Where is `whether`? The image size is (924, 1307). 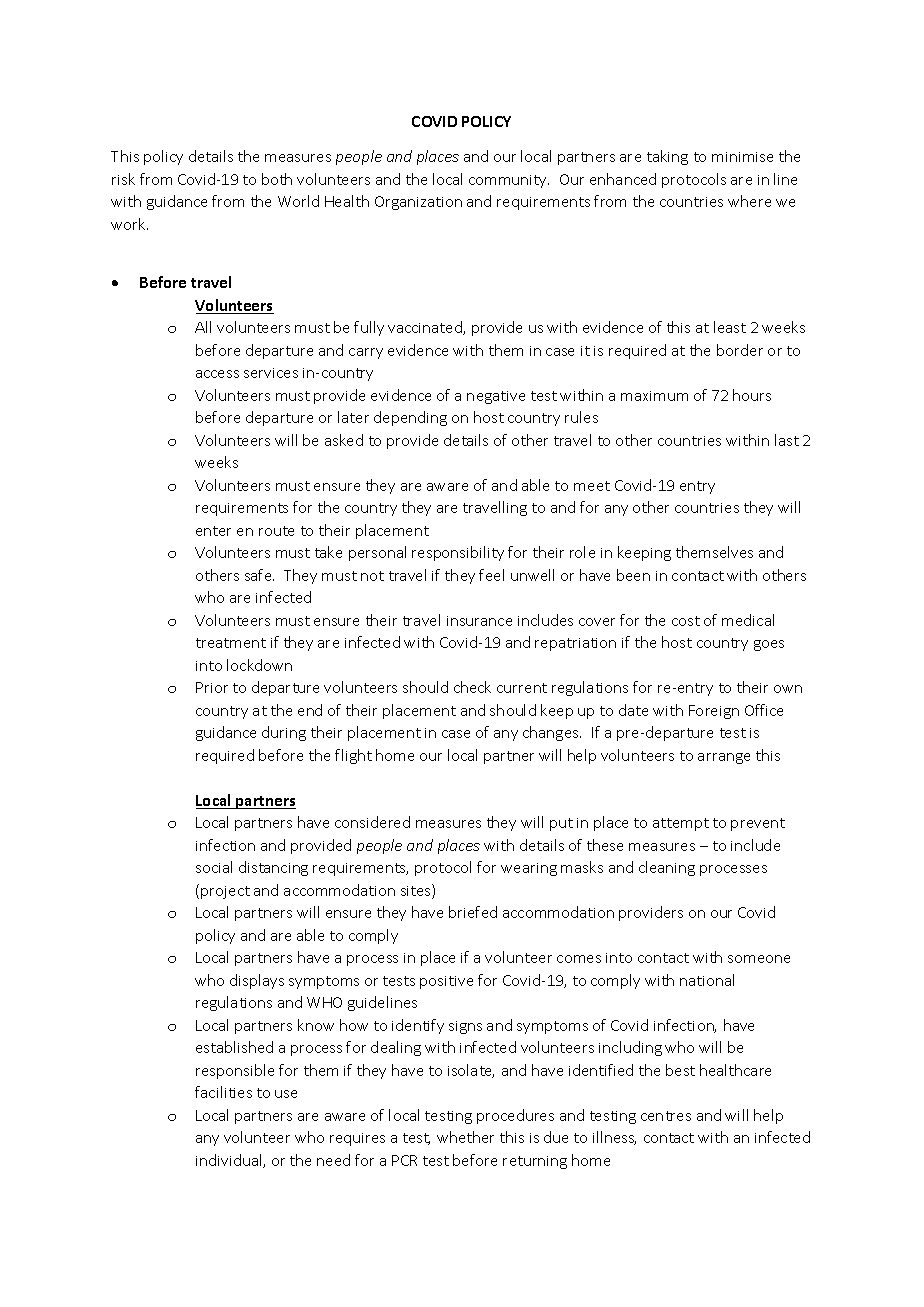
whether is located at coordinates (465, 1137).
